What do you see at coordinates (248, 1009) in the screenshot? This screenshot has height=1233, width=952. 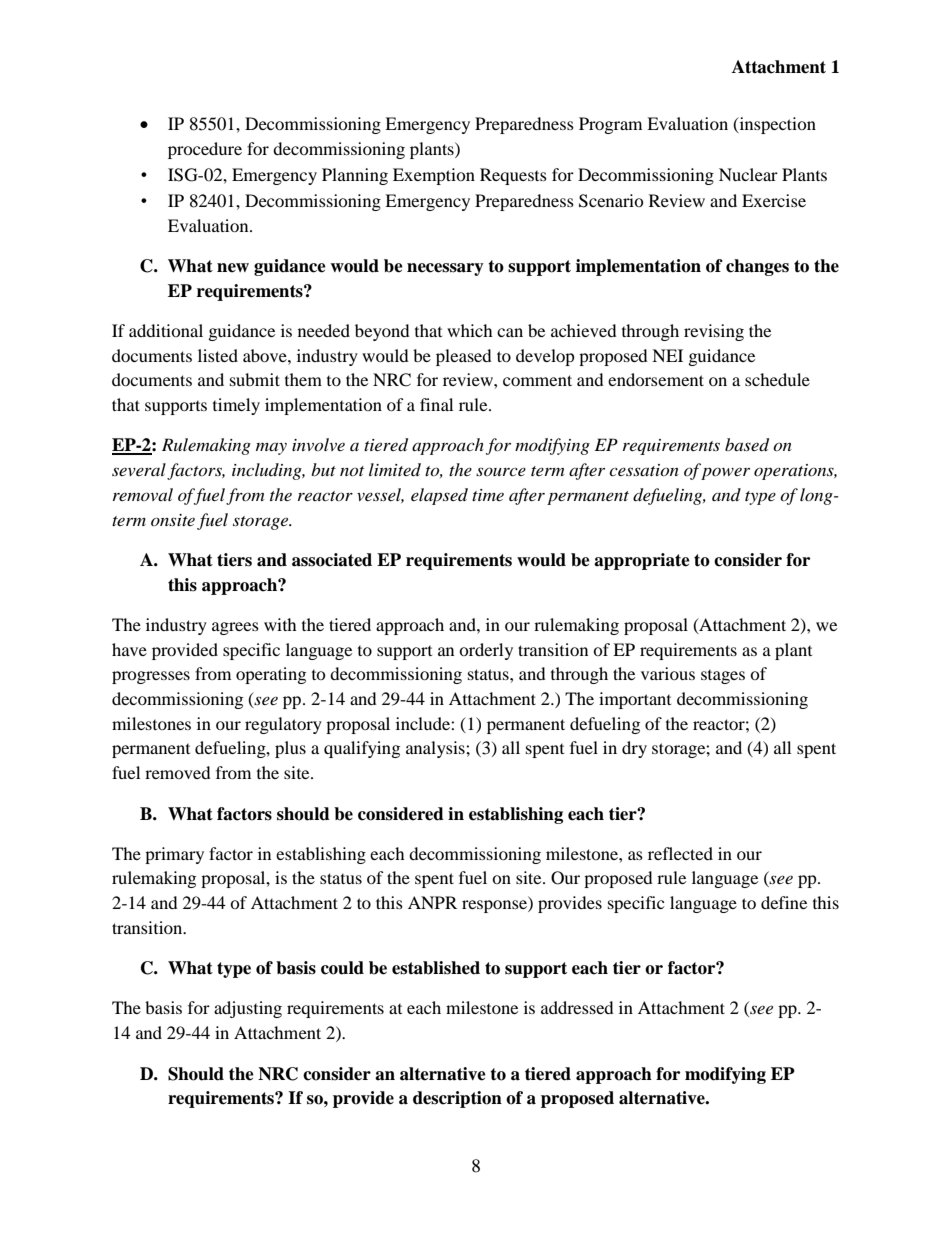 I see `adjusting` at bounding box center [248, 1009].
